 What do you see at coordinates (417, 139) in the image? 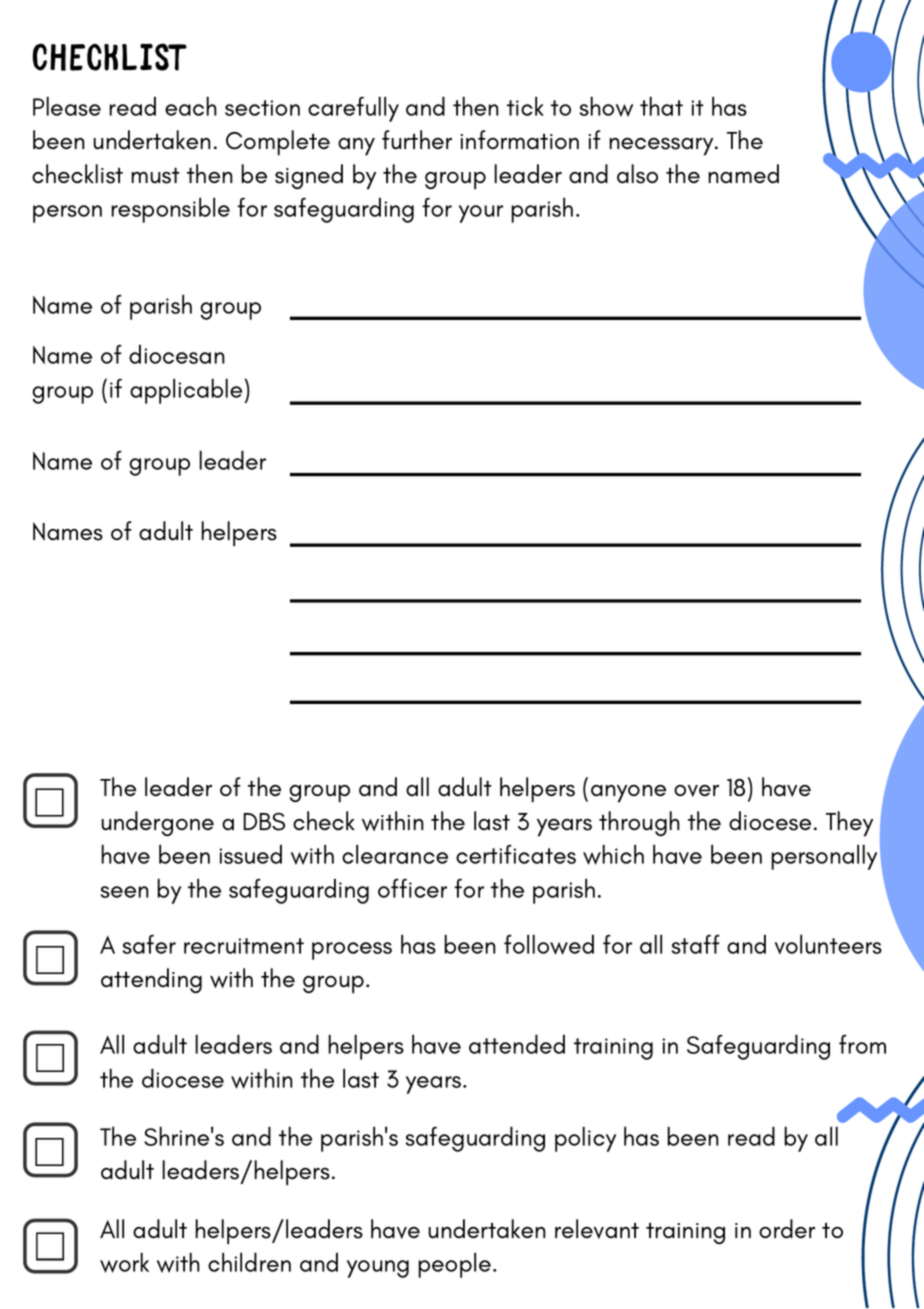
I see `further` at bounding box center [417, 139].
